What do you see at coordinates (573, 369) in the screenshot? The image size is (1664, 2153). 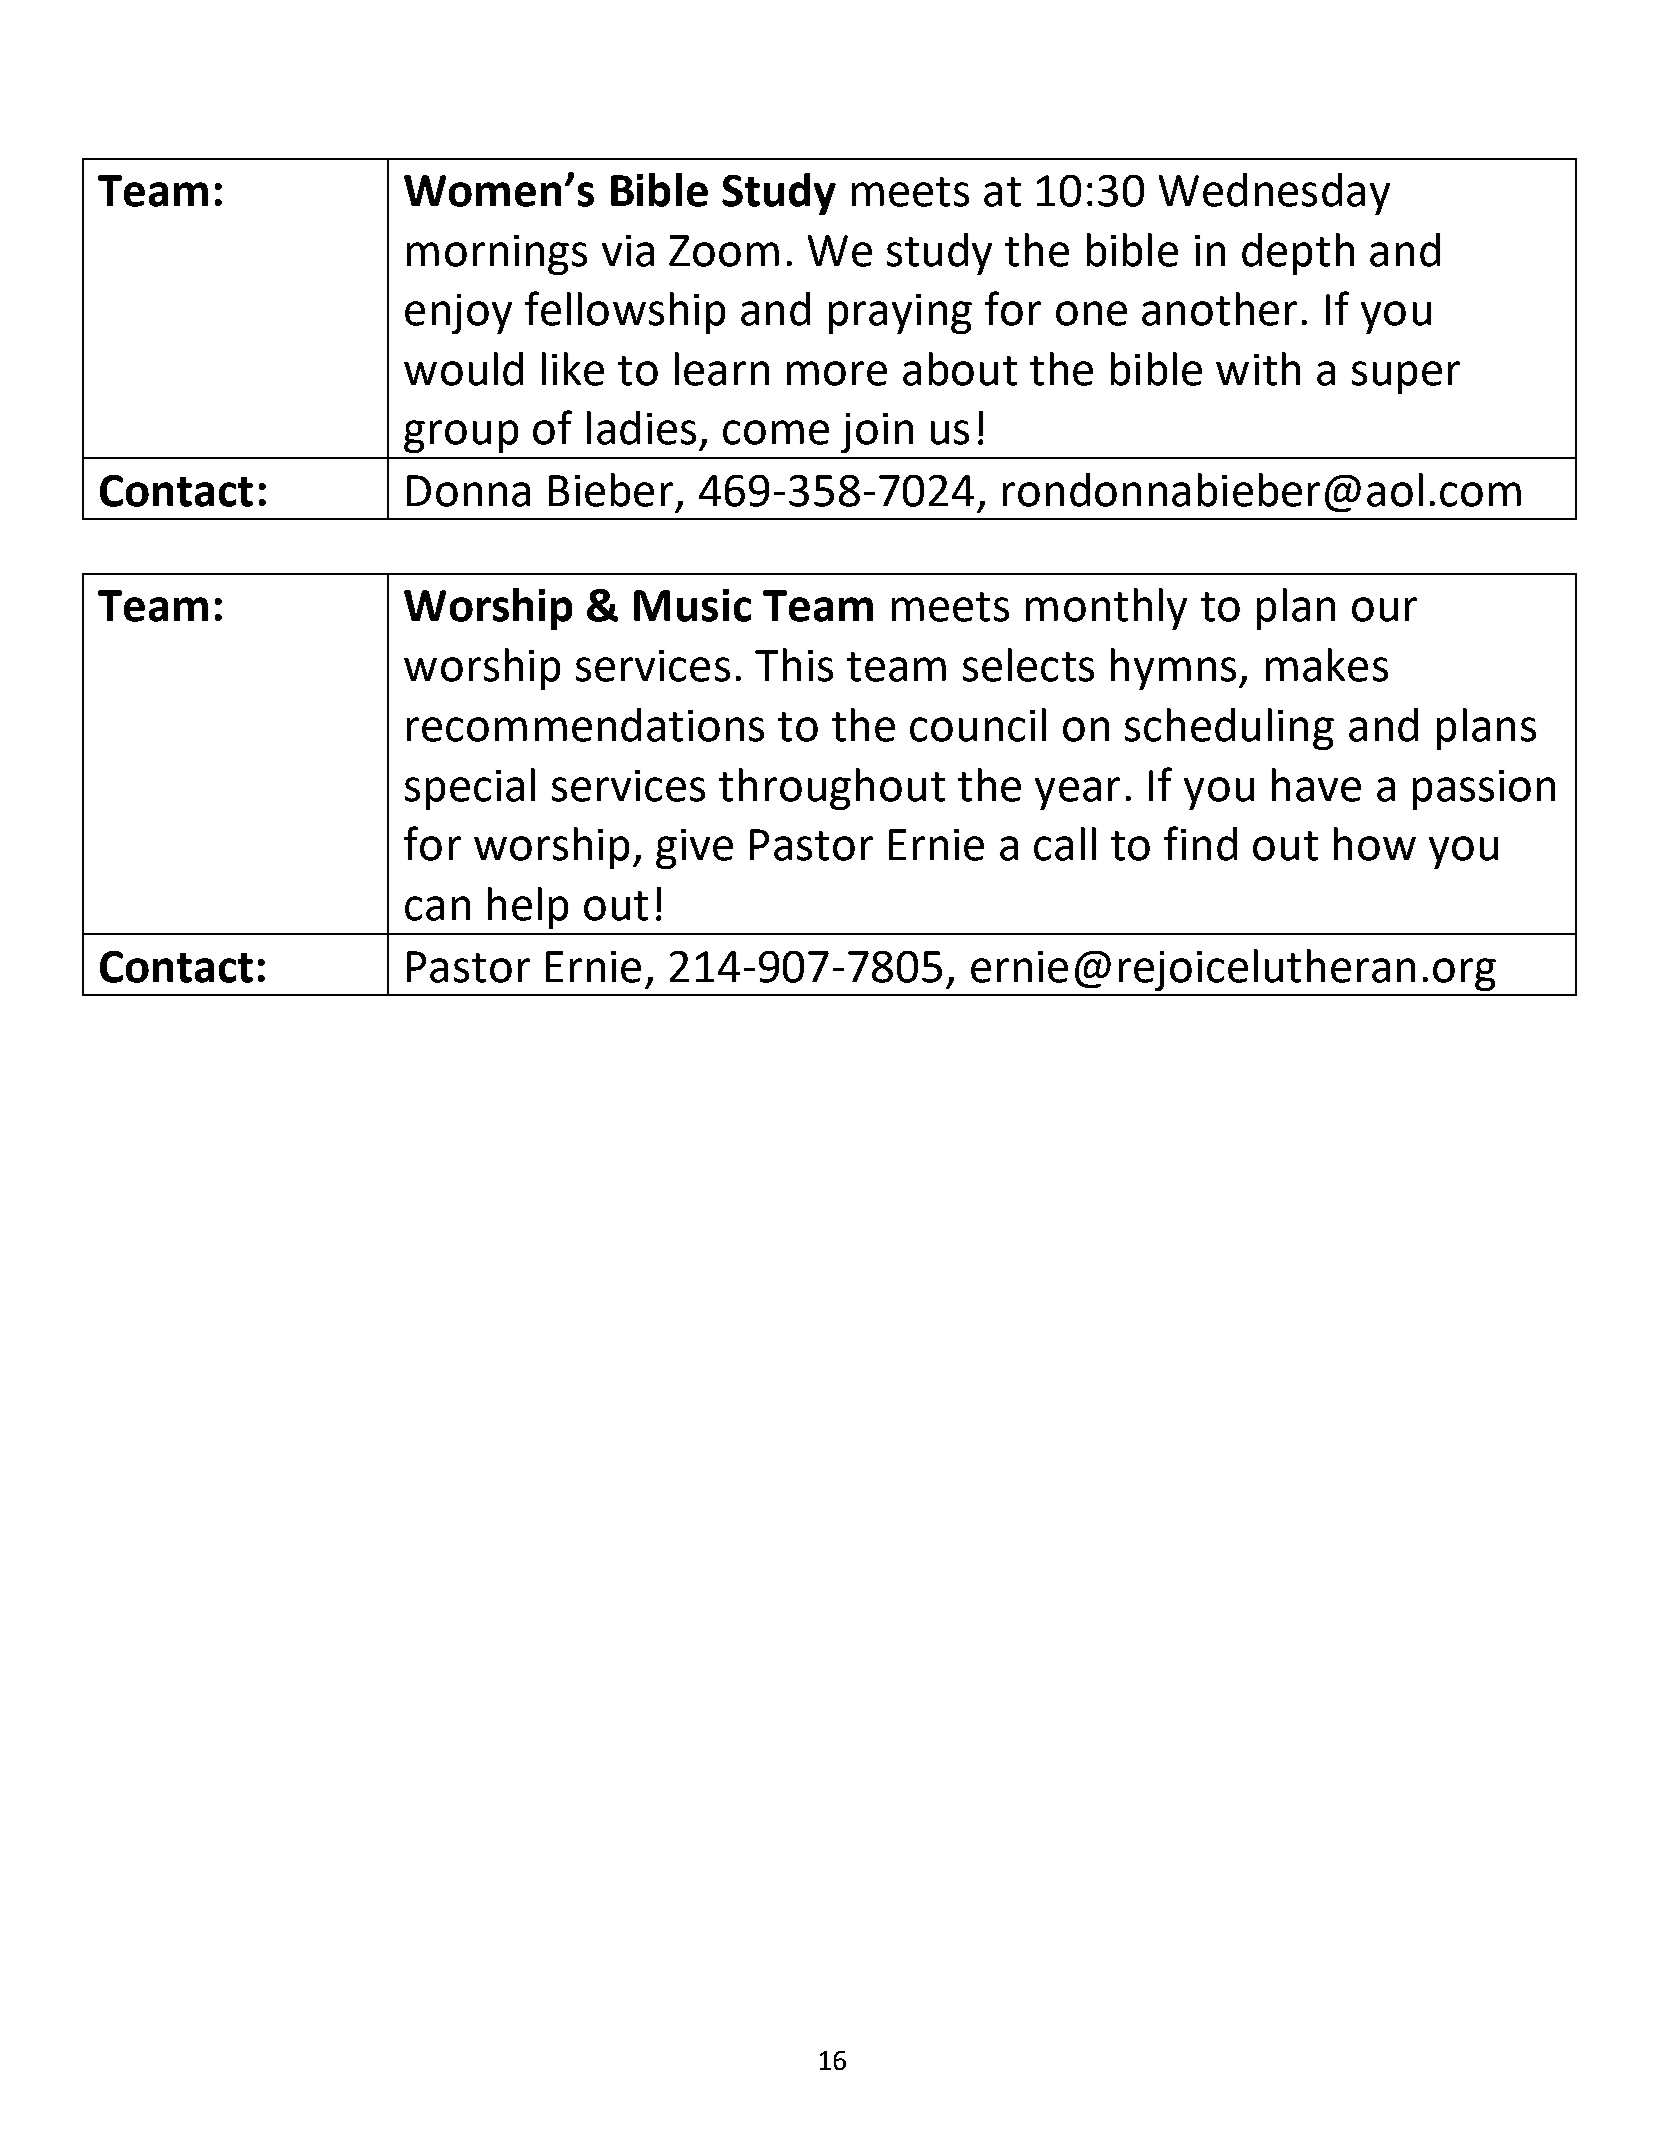 I see `like` at bounding box center [573, 369].
